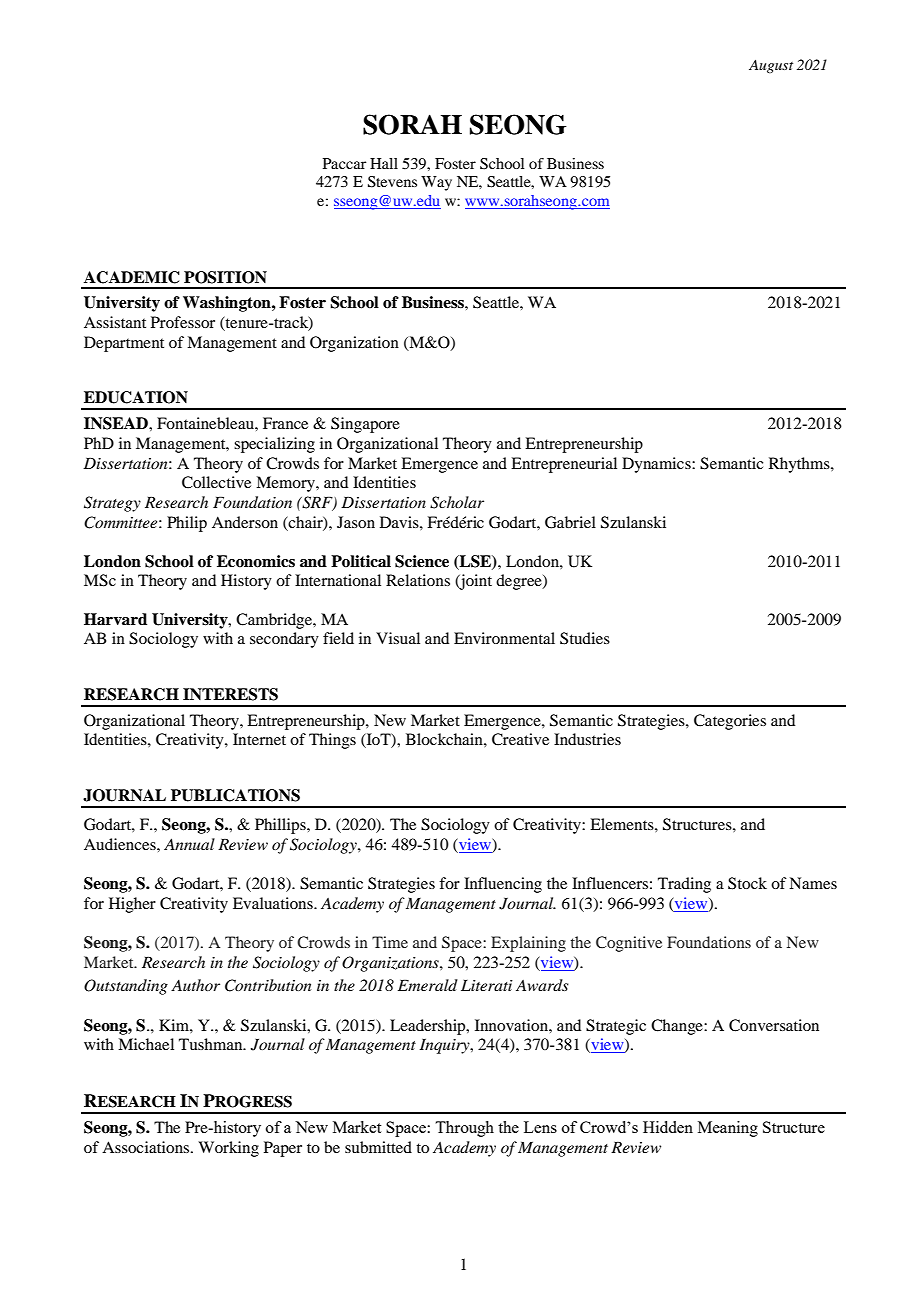  I want to click on Meaning, so click(728, 1129).
